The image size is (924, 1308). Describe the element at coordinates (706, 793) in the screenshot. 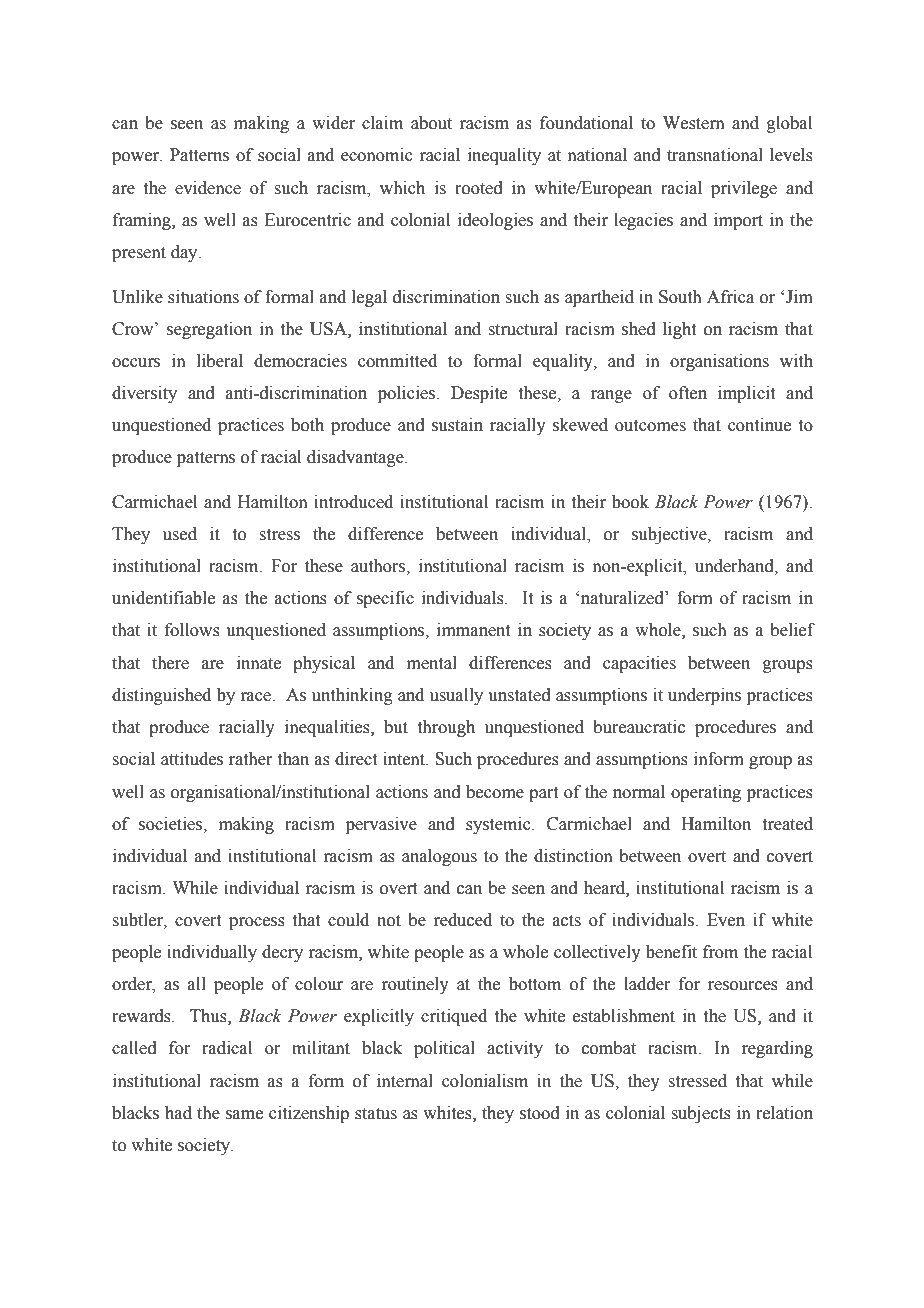

I see `operating` at that location.
